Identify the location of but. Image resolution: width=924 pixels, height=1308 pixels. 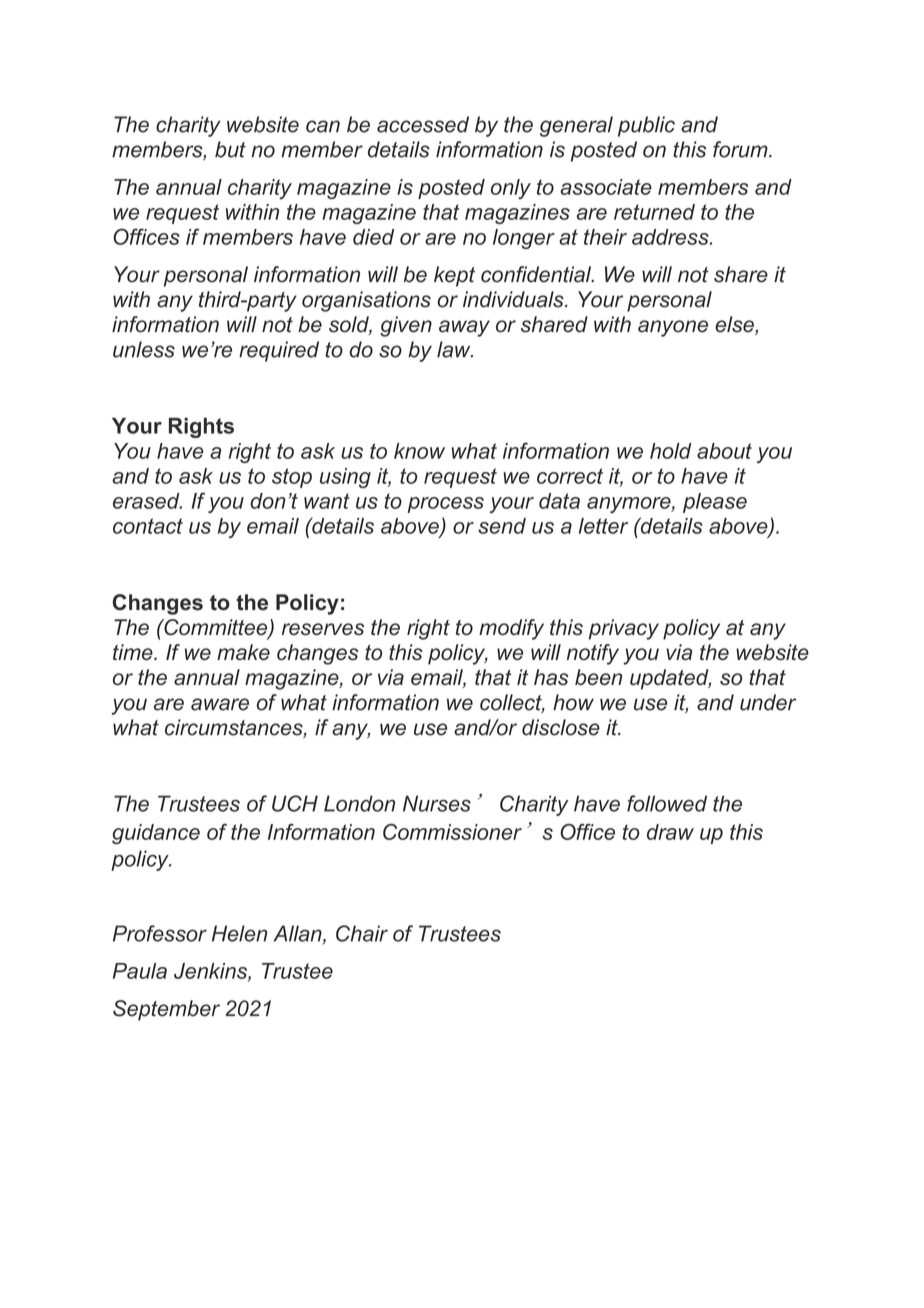
(230, 149).
